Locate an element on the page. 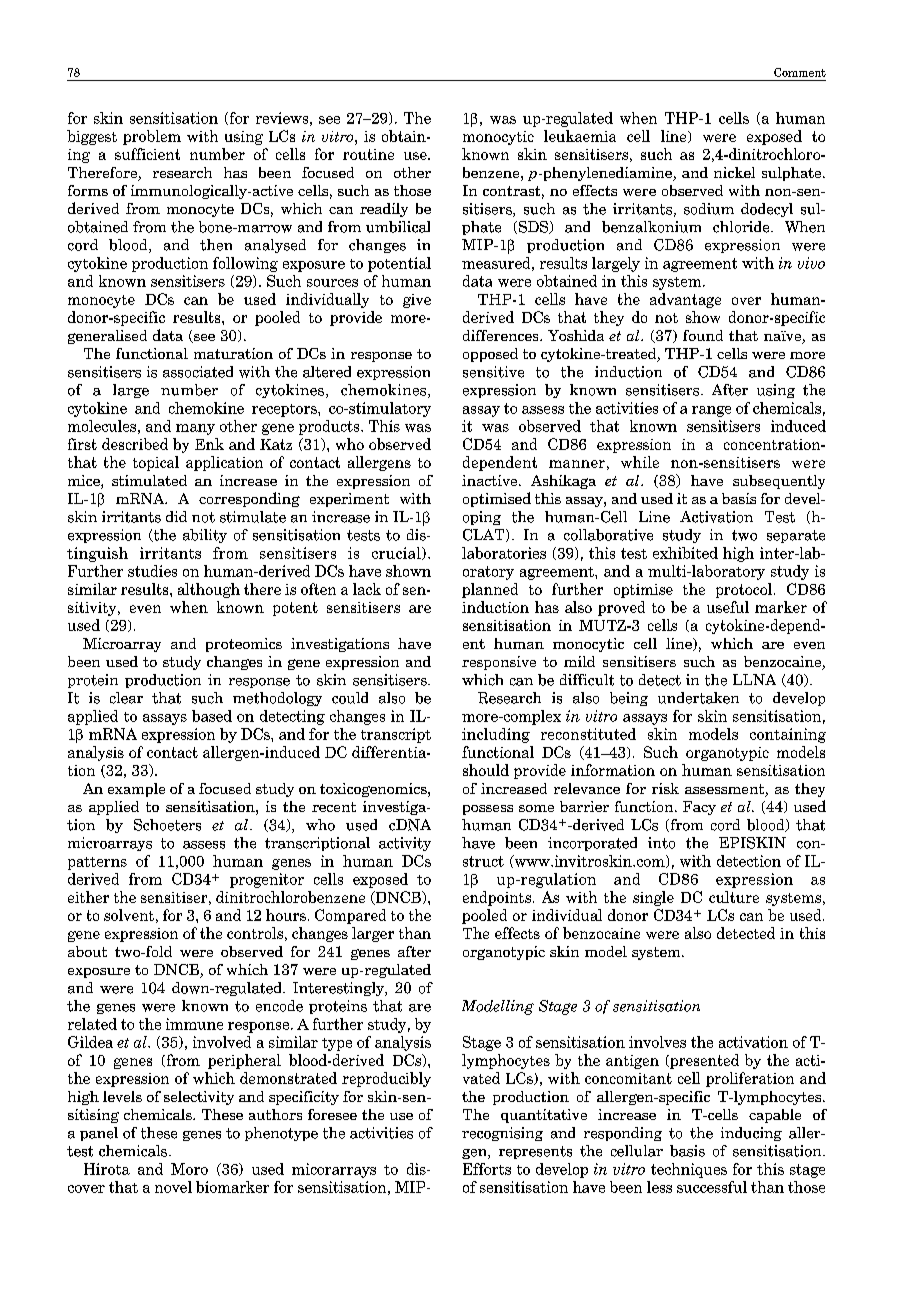  routine is located at coordinates (368, 154).
